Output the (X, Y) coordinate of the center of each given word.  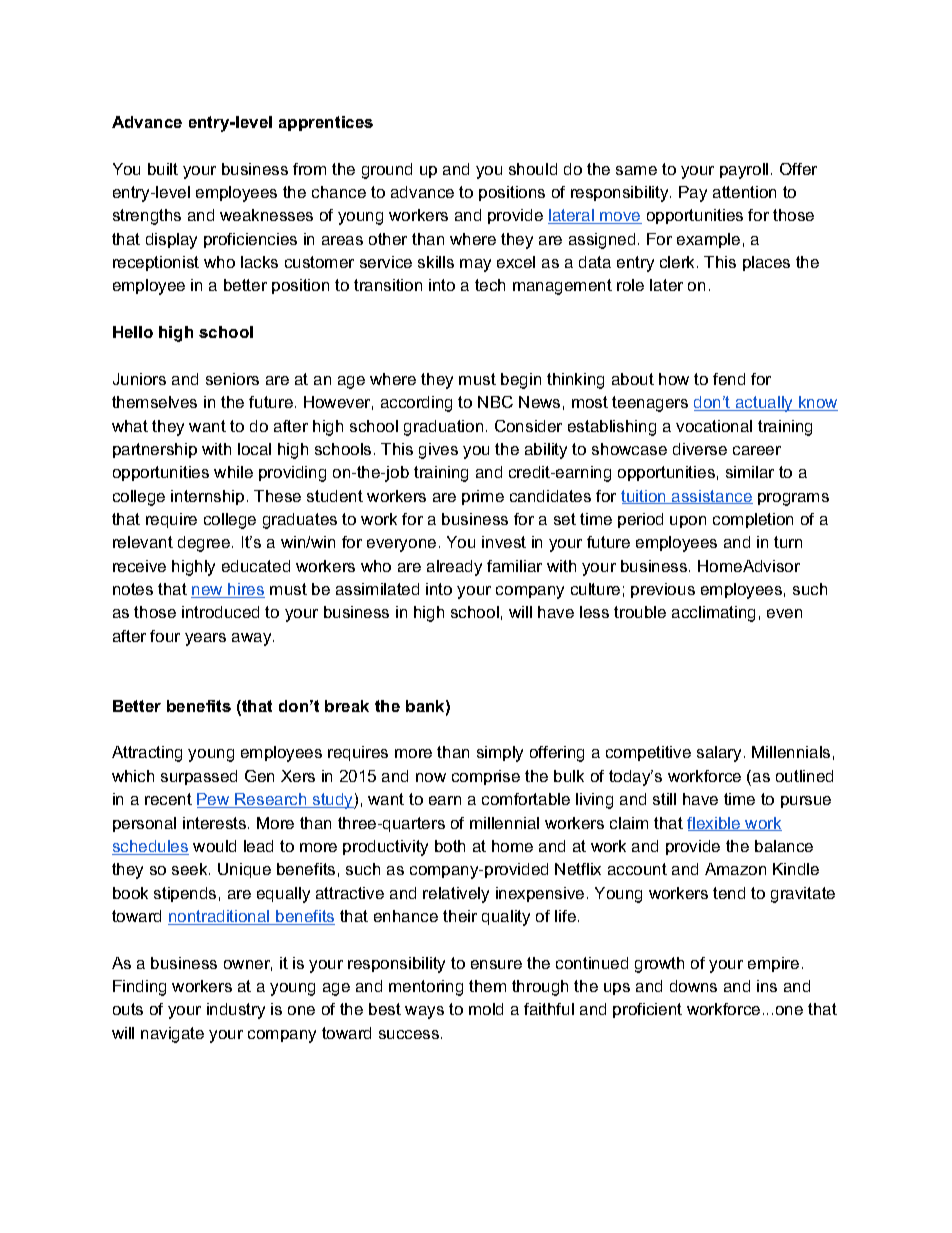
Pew (214, 800)
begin (521, 381)
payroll (744, 171)
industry (236, 1011)
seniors (232, 379)
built (163, 169)
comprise (486, 777)
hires (246, 590)
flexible (715, 824)
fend (729, 379)
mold (486, 1009)
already (454, 568)
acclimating (713, 614)
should (533, 169)
